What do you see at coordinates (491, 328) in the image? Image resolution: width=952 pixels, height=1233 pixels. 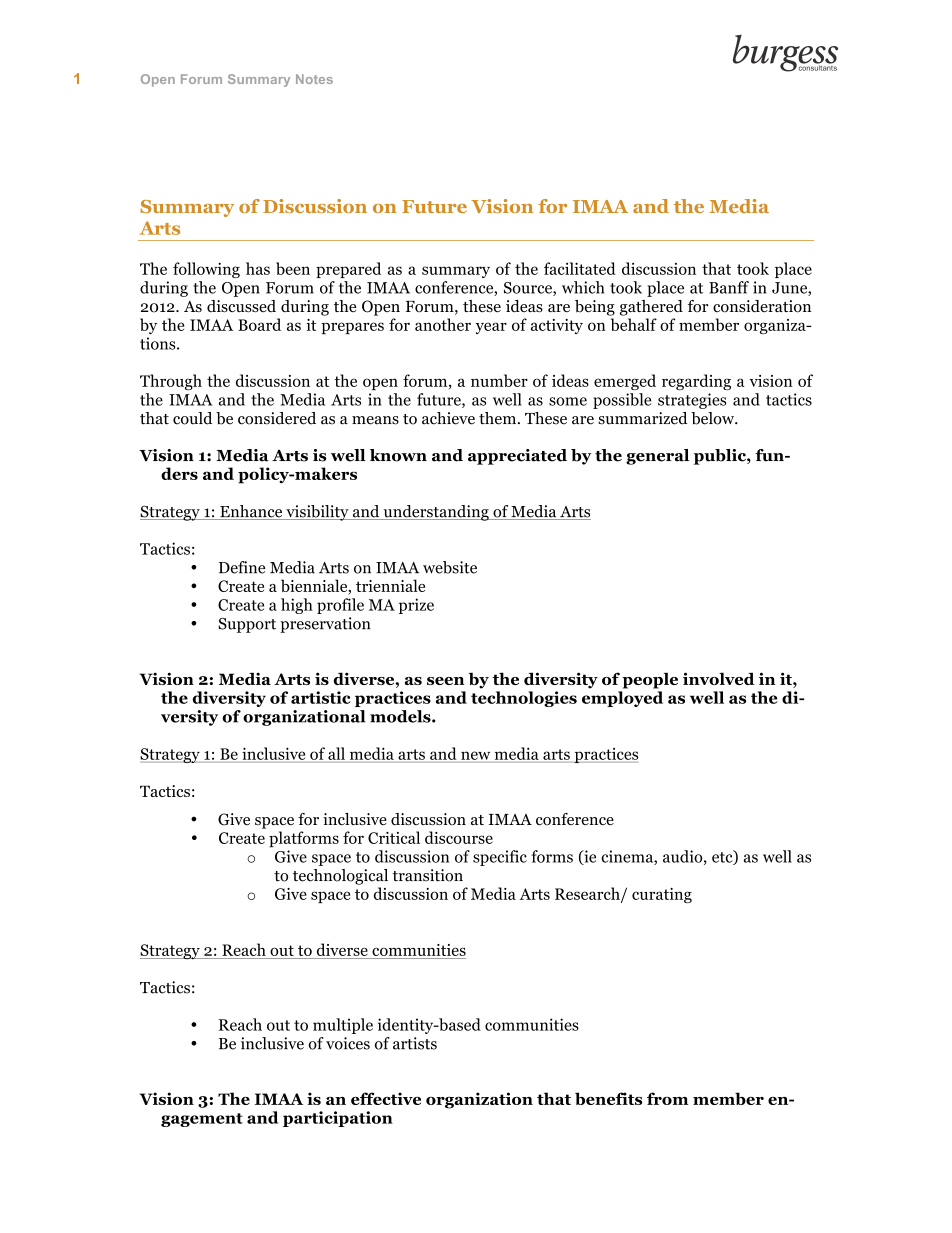 I see `year` at bounding box center [491, 328].
